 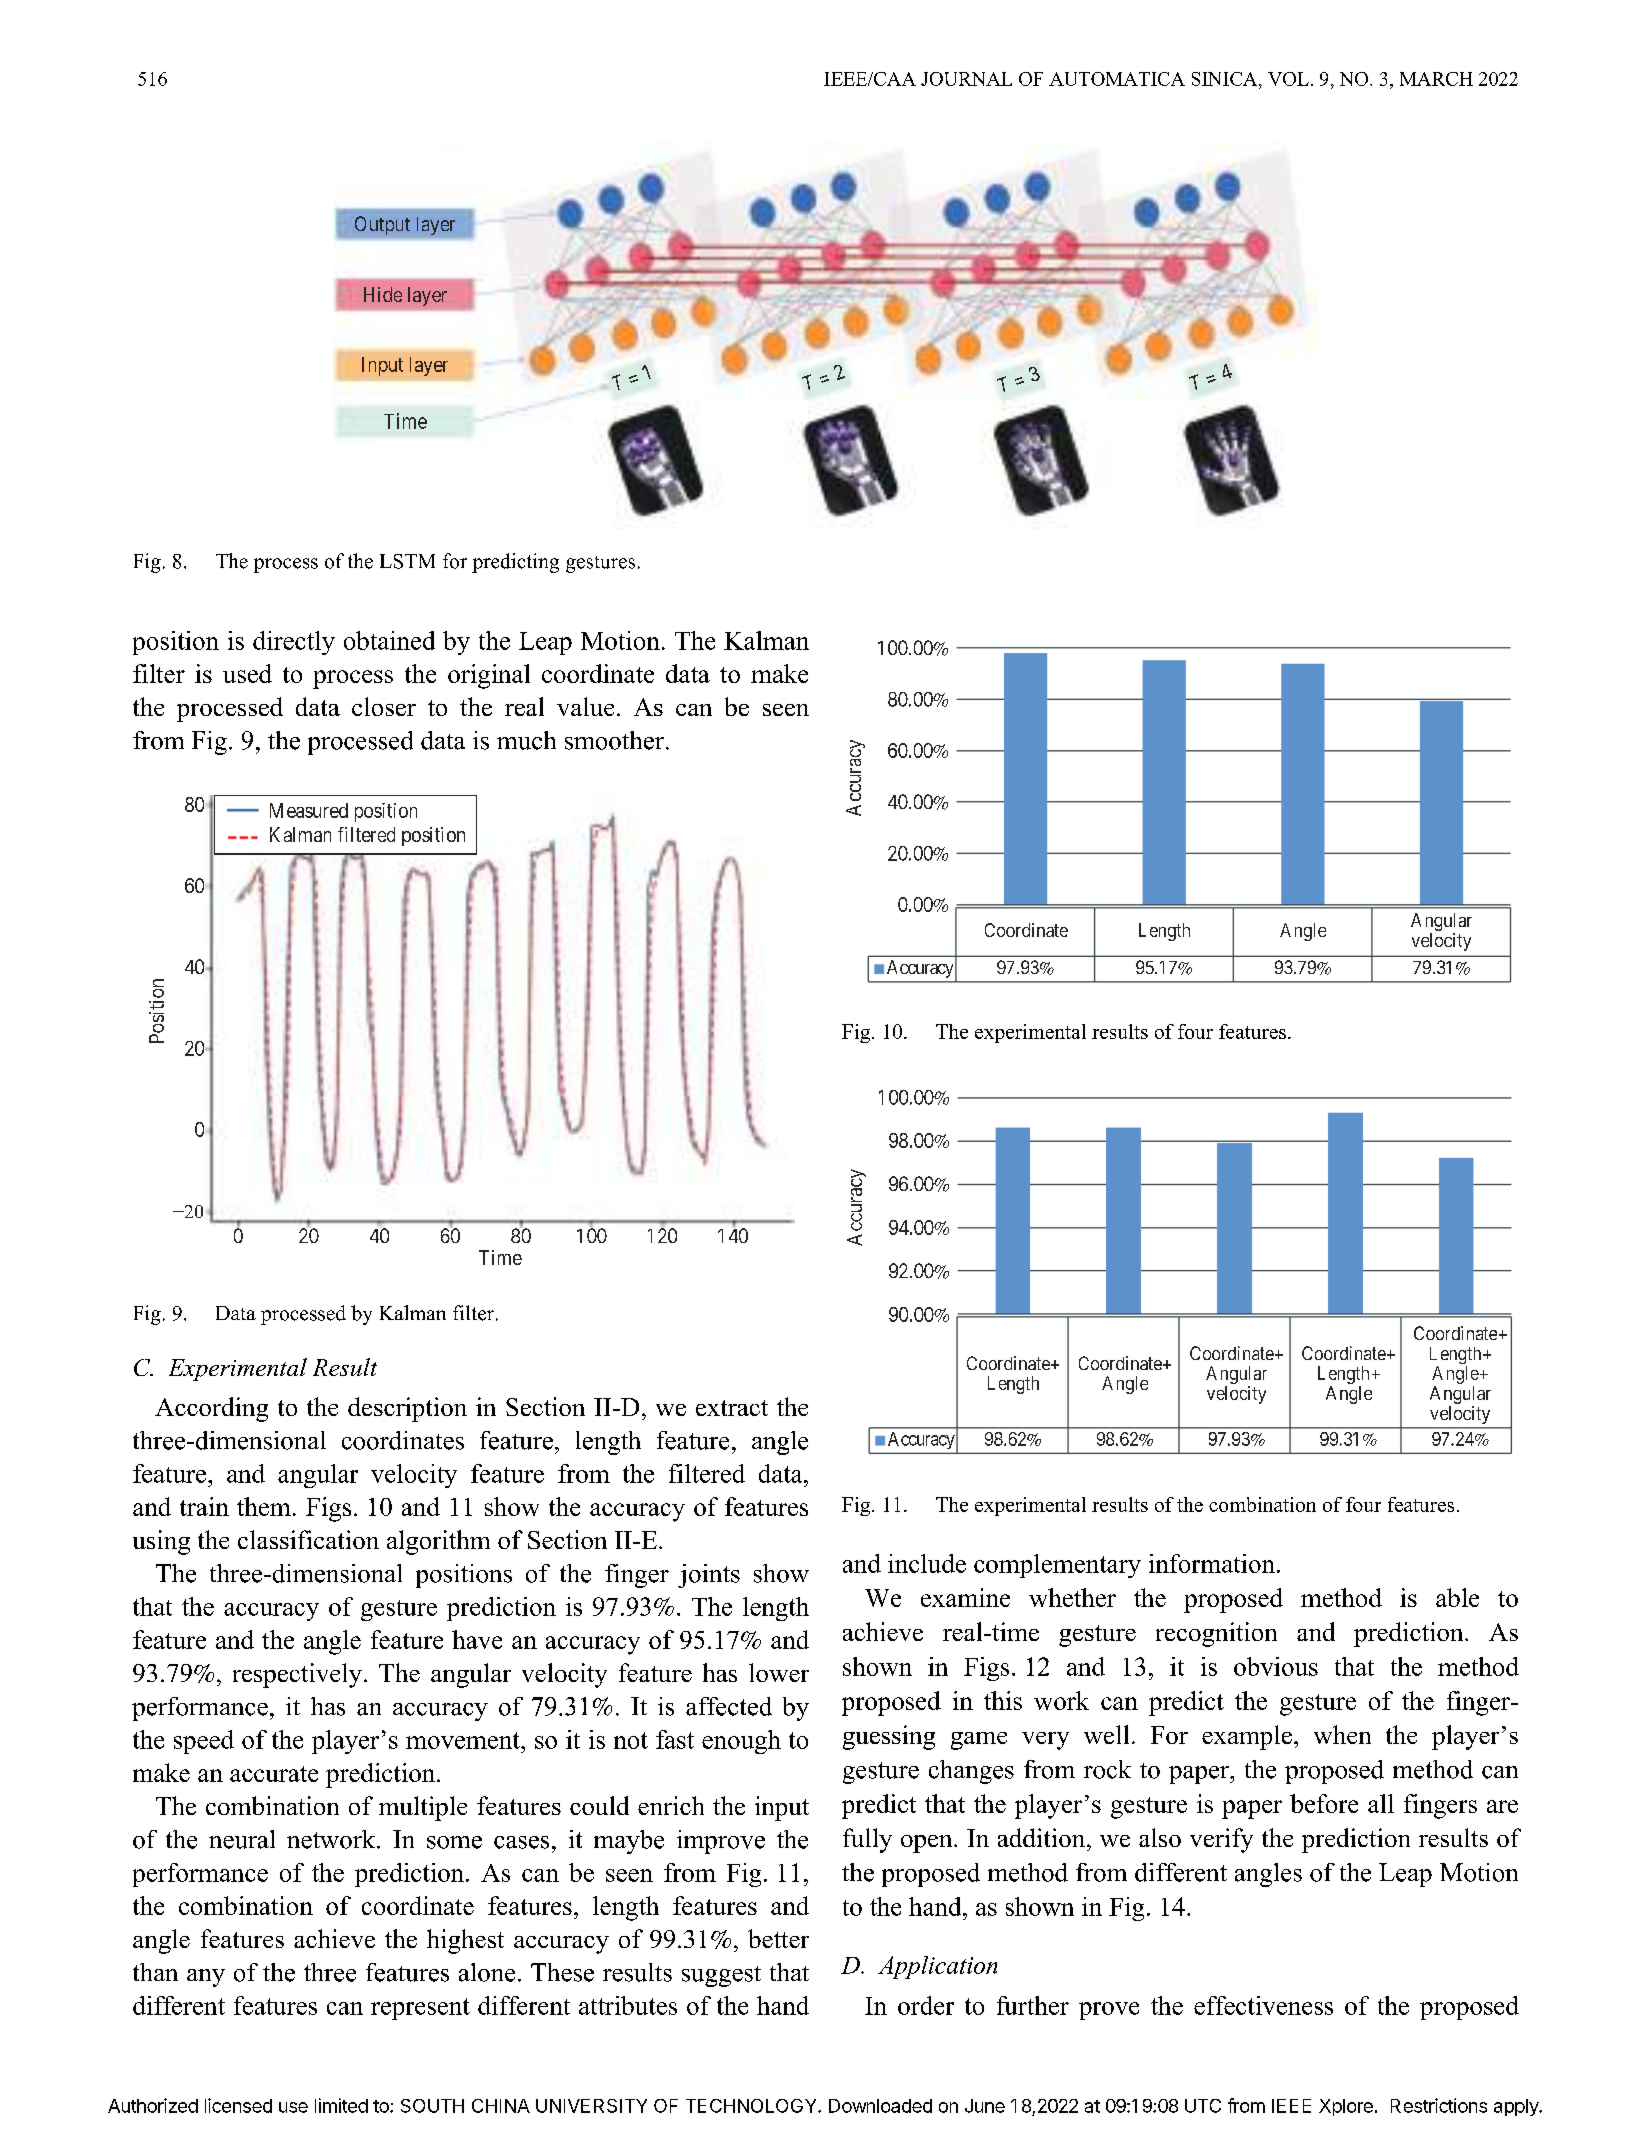 What do you see at coordinates (341, 2105) in the screenshot?
I see `limited` at bounding box center [341, 2105].
